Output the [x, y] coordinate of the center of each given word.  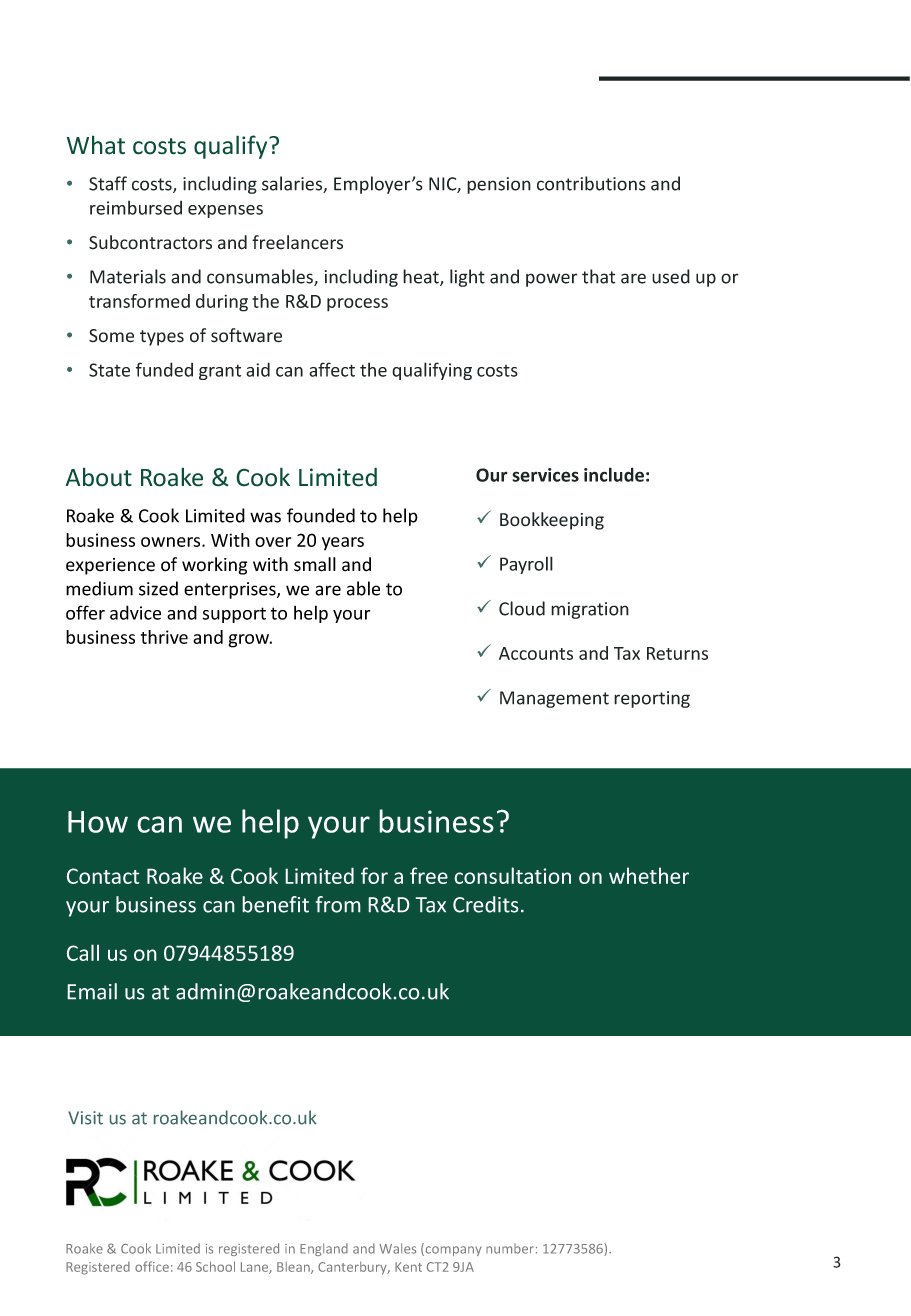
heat [422, 277]
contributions [591, 183]
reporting [652, 699]
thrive [164, 637]
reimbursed [136, 208]
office [152, 1266]
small [315, 564]
